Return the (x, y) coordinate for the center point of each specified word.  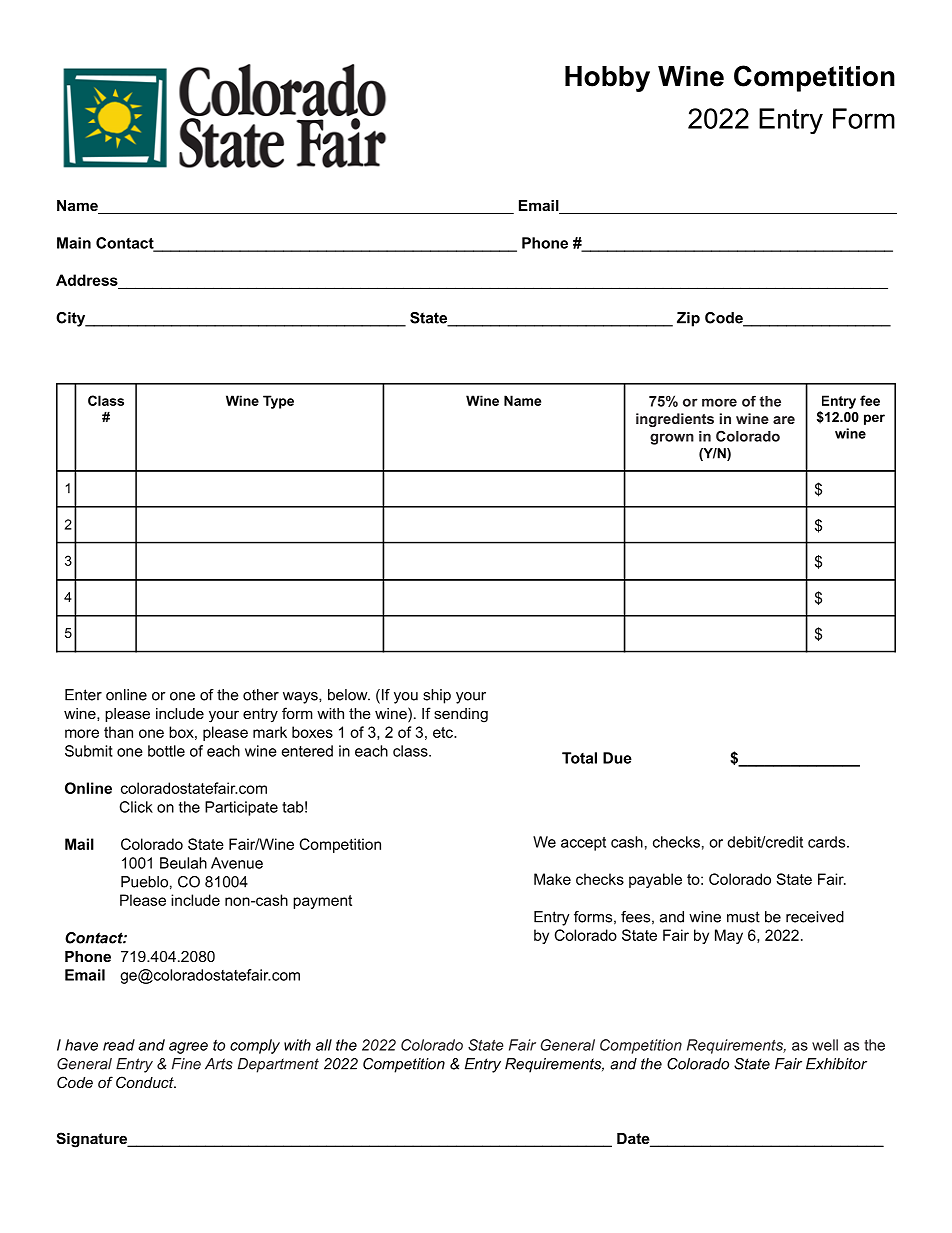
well (825, 1045)
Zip (688, 319)
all (324, 1045)
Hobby (607, 79)
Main (74, 243)
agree (188, 1048)
